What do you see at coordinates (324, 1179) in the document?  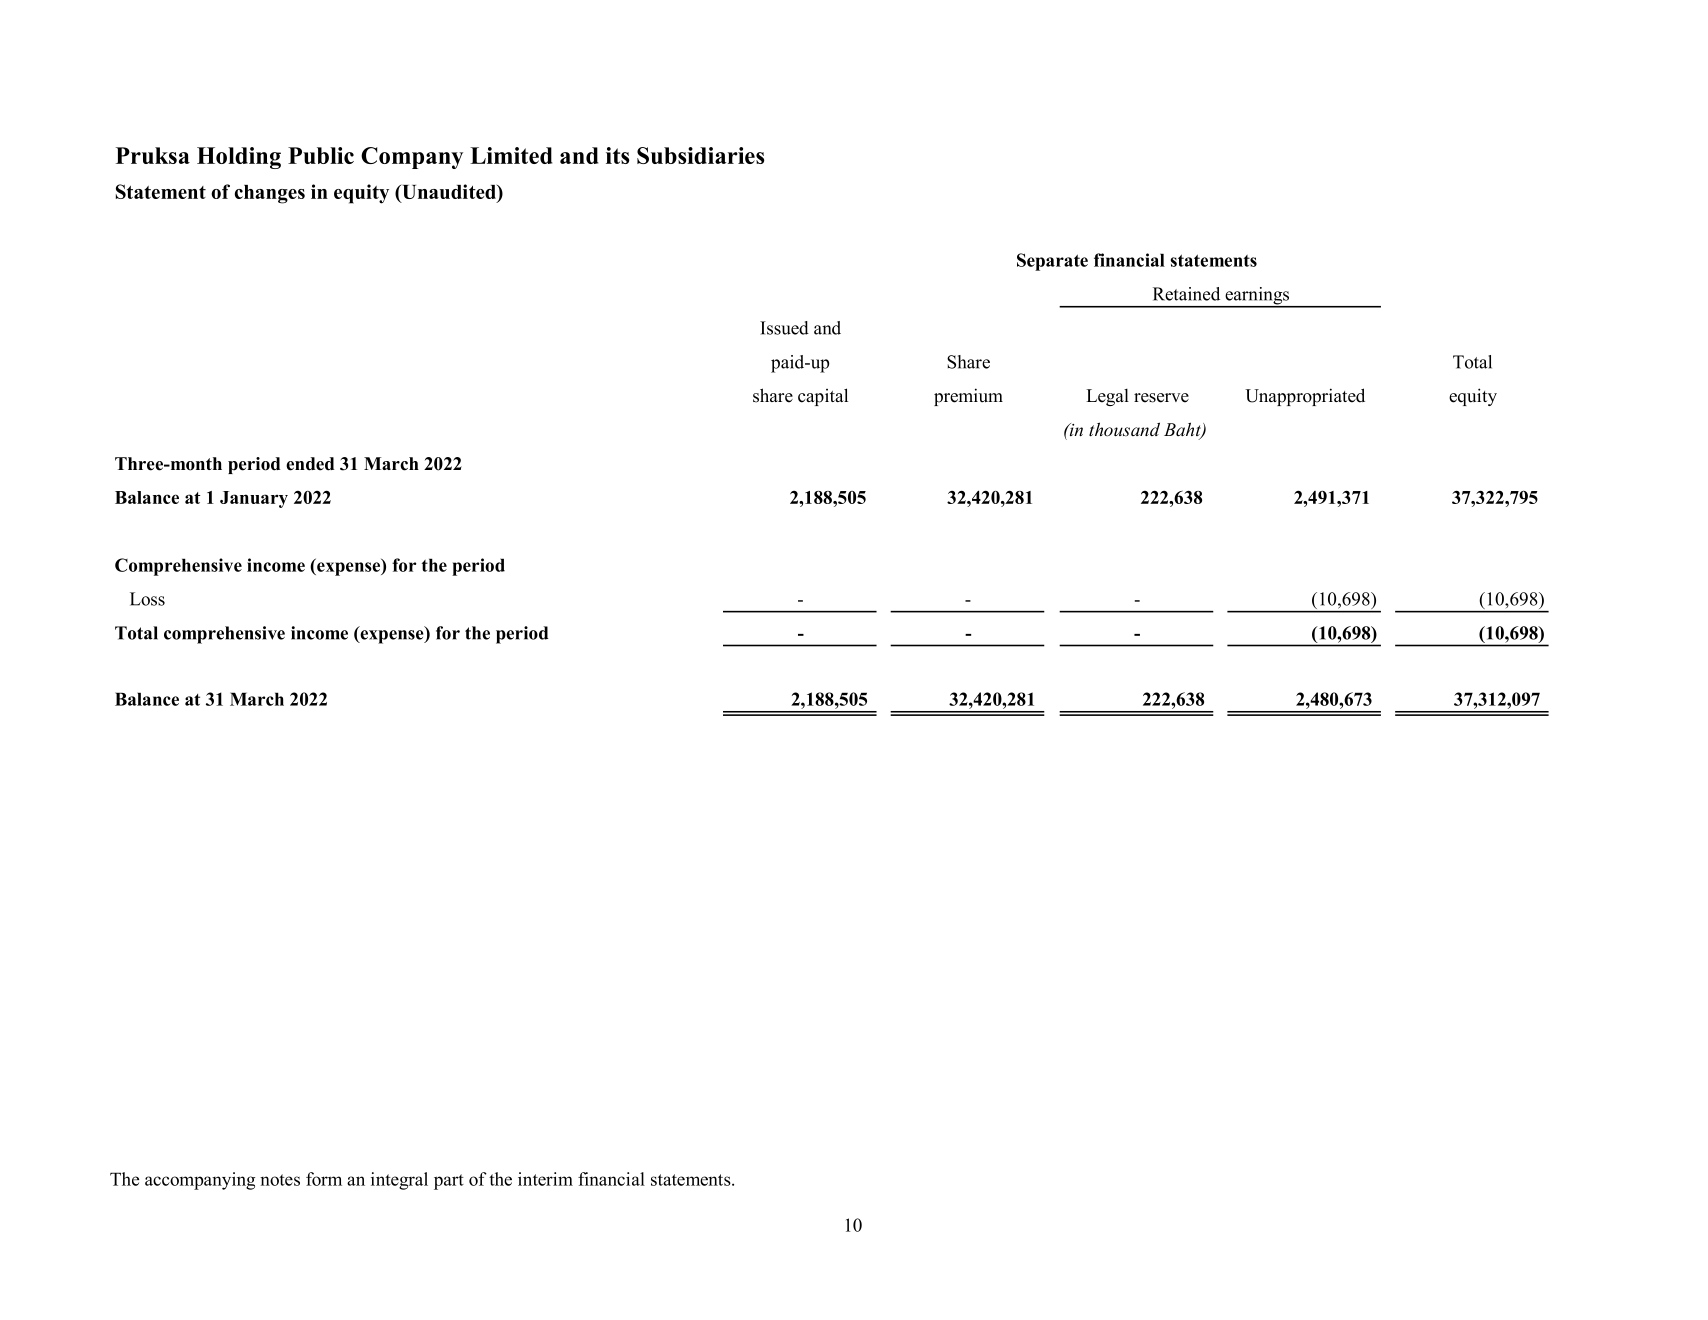 I see `form` at bounding box center [324, 1179].
